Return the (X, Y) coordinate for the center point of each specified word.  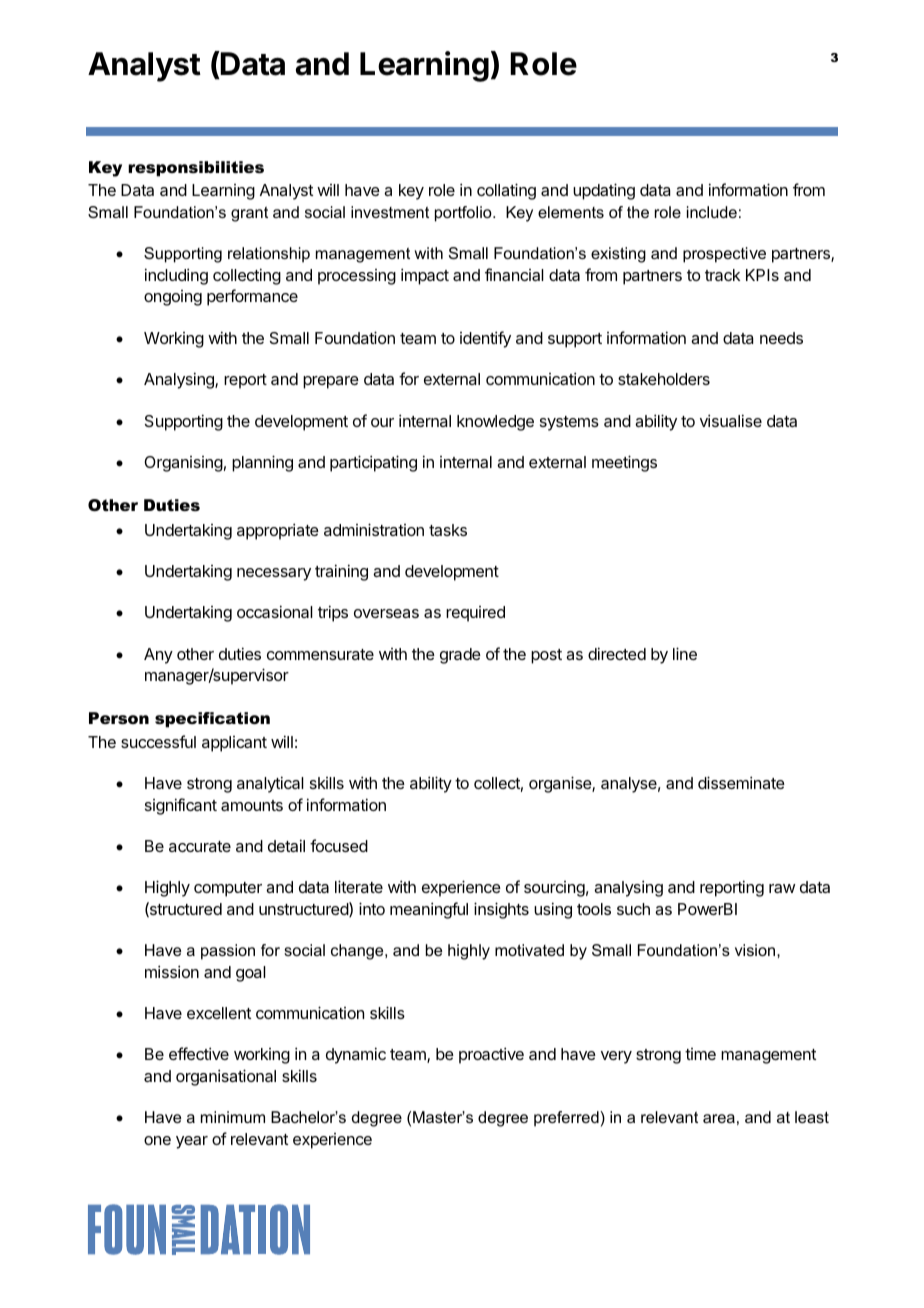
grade (460, 656)
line (685, 653)
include (712, 212)
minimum (233, 1117)
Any (158, 656)
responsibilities (196, 169)
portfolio (464, 214)
